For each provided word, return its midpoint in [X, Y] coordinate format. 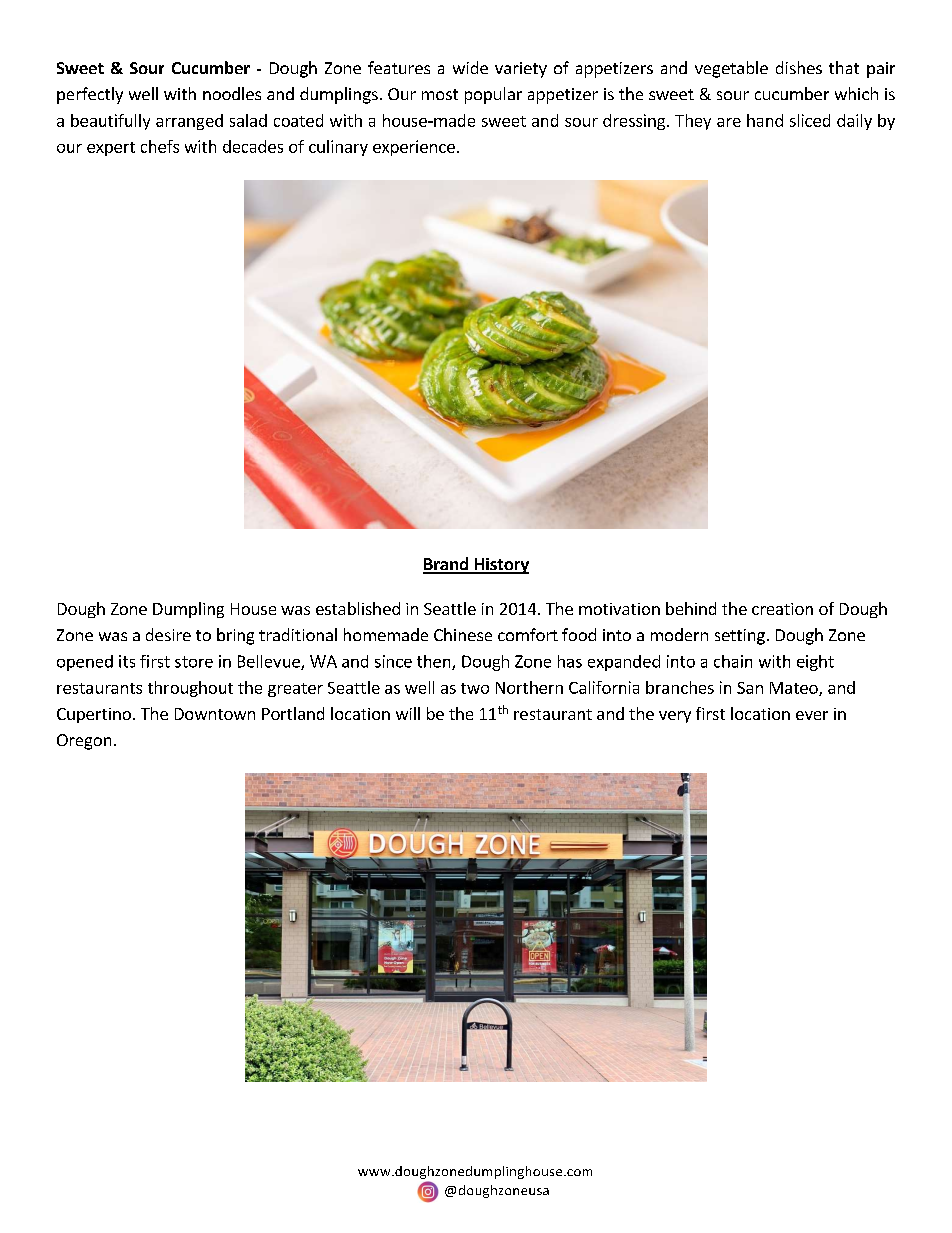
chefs [160, 146]
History [500, 566]
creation [782, 609]
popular [493, 95]
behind [691, 608]
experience [414, 148]
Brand [446, 565]
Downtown [215, 714]
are [729, 122]
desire [168, 634]
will [408, 713]
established [358, 608]
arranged [189, 122]
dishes [799, 67]
